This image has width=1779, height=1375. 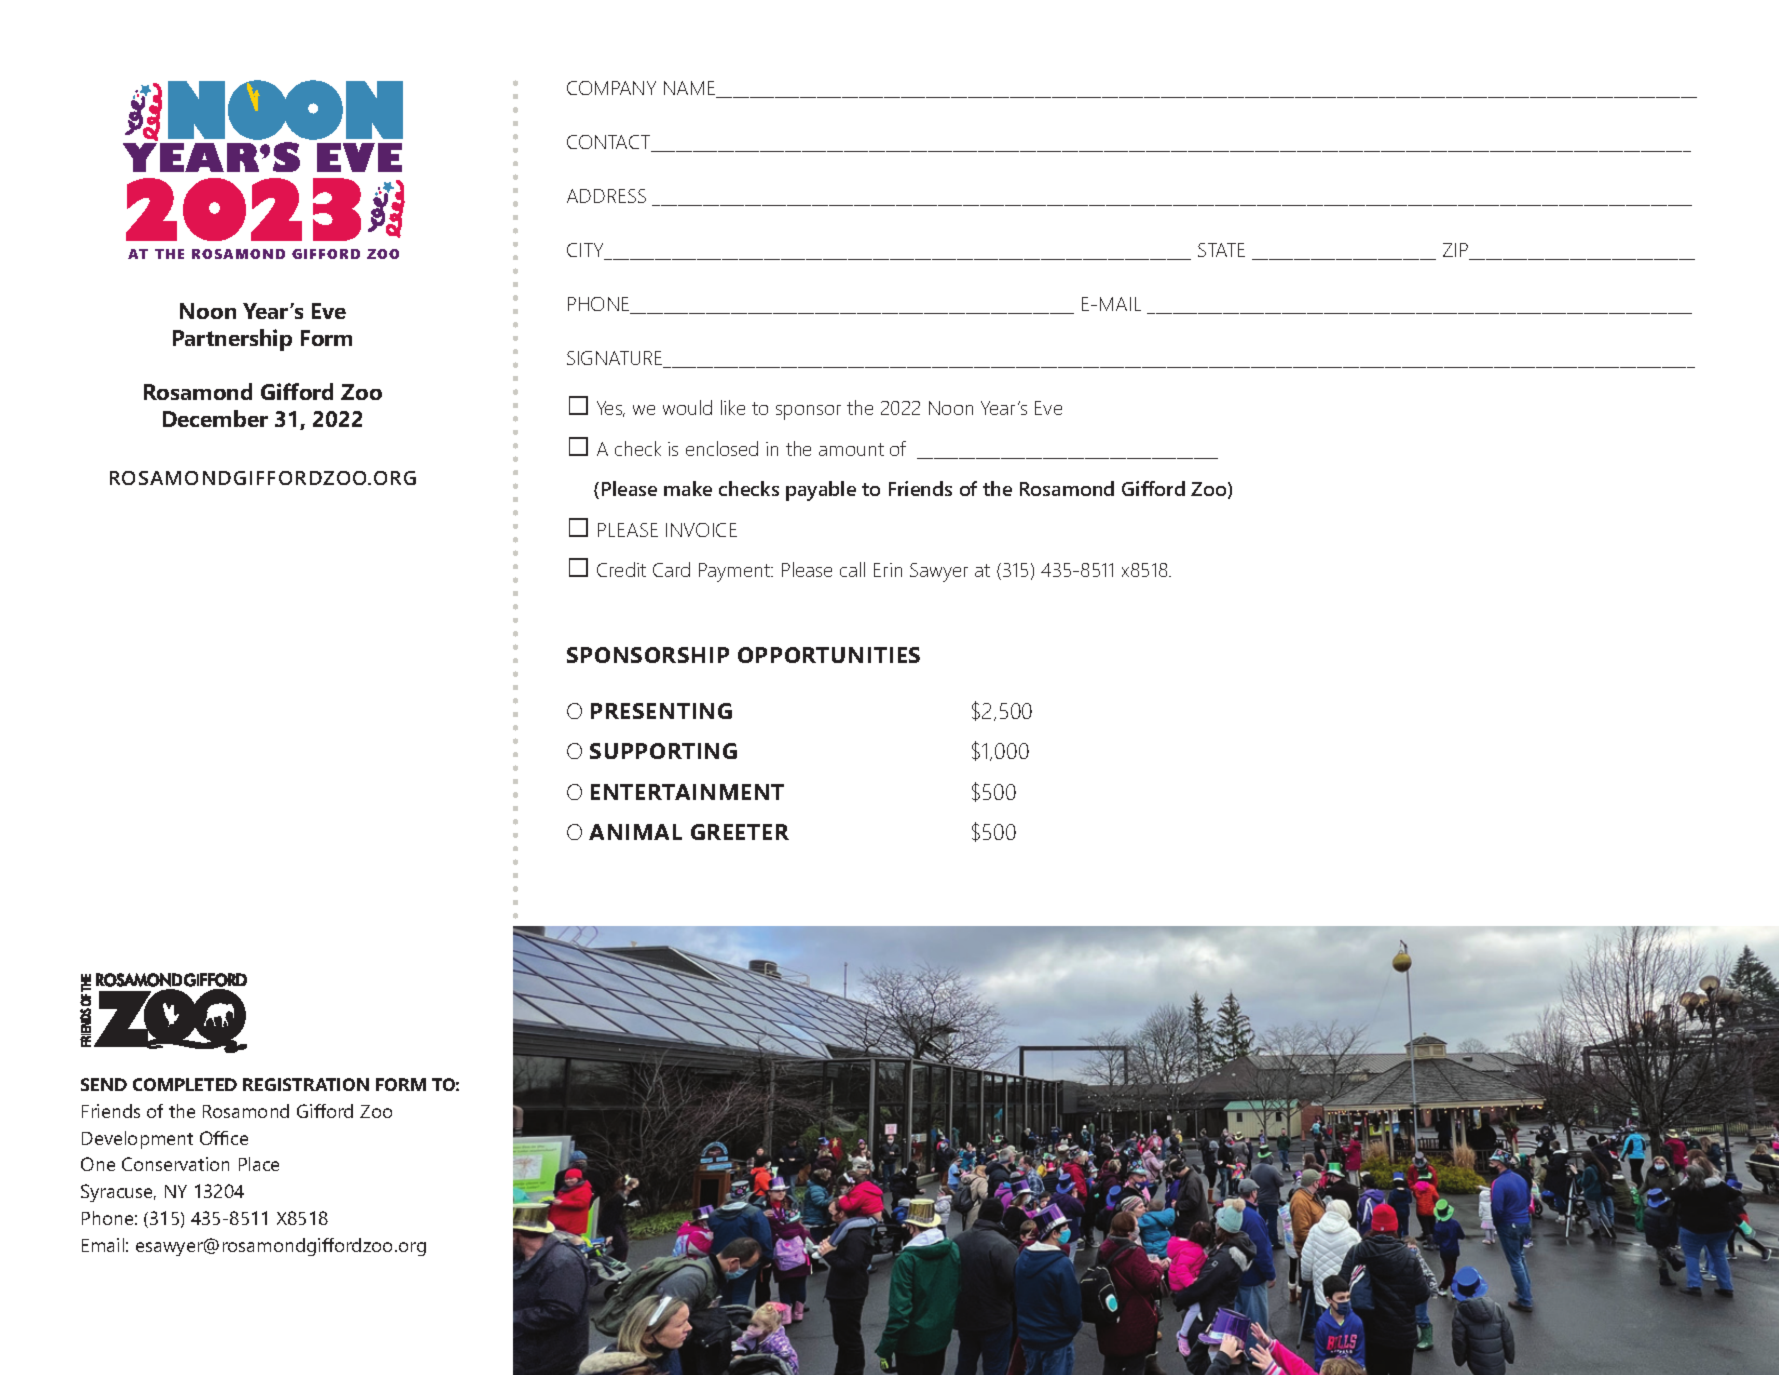 I want to click on STATE, so click(x=1221, y=250).
